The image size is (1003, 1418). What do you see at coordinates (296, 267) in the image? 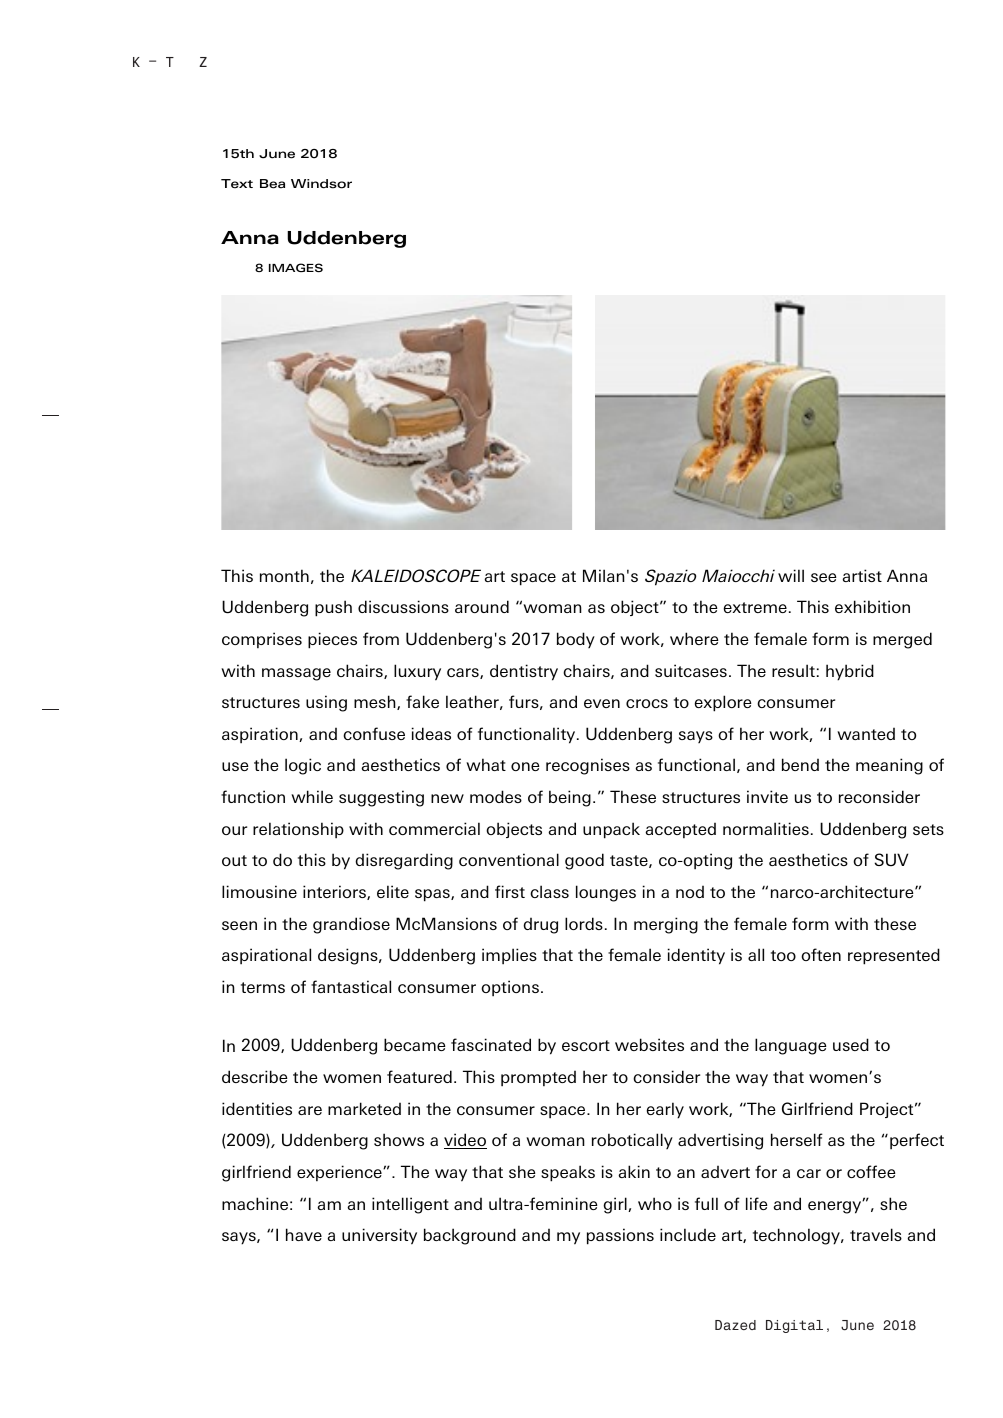
I see `IMAGES` at bounding box center [296, 267].
